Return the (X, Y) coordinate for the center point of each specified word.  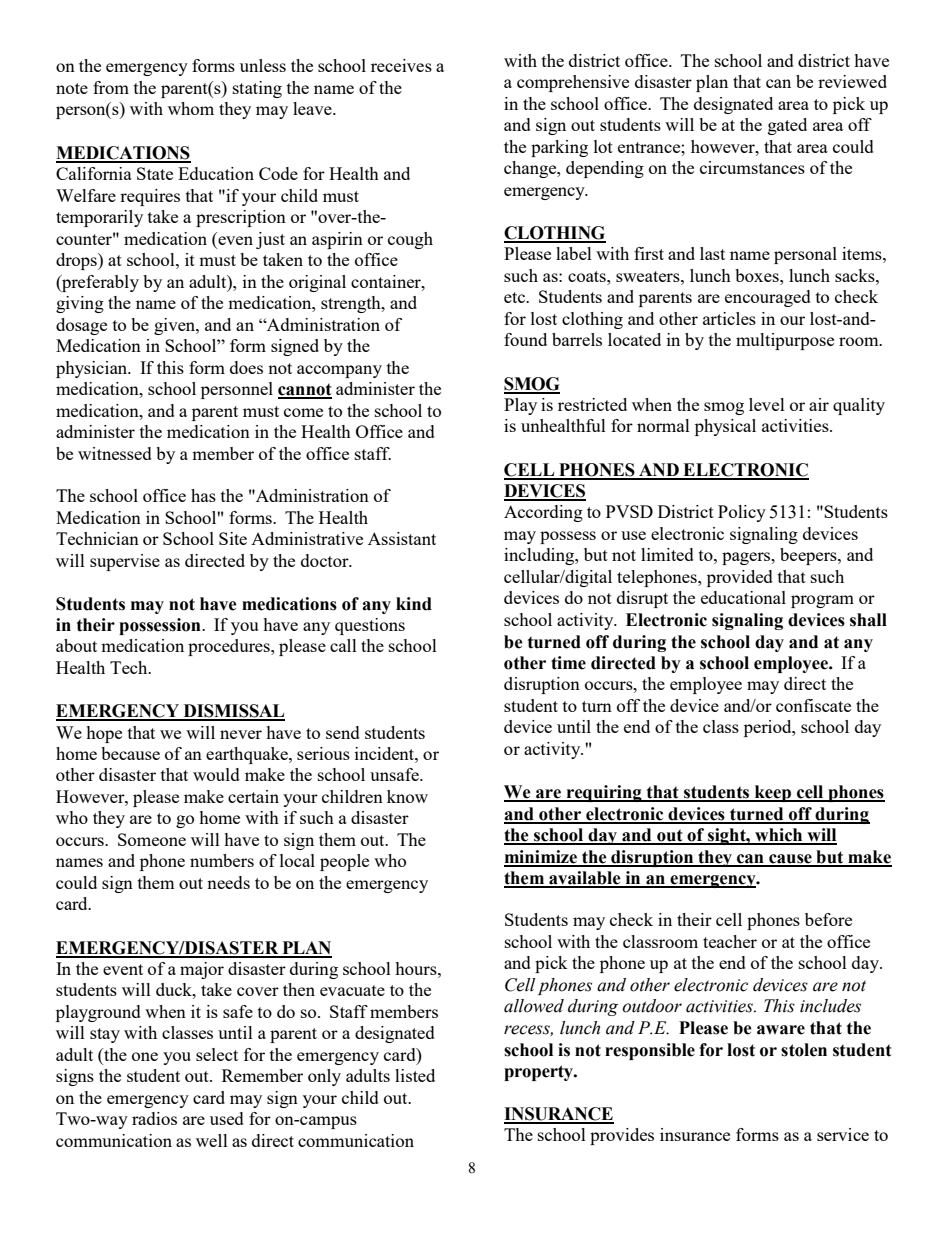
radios (154, 1118)
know (407, 796)
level (767, 404)
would (216, 774)
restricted (592, 404)
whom (191, 108)
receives (401, 65)
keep (773, 793)
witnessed (115, 453)
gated (787, 126)
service (843, 1134)
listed (415, 1075)
